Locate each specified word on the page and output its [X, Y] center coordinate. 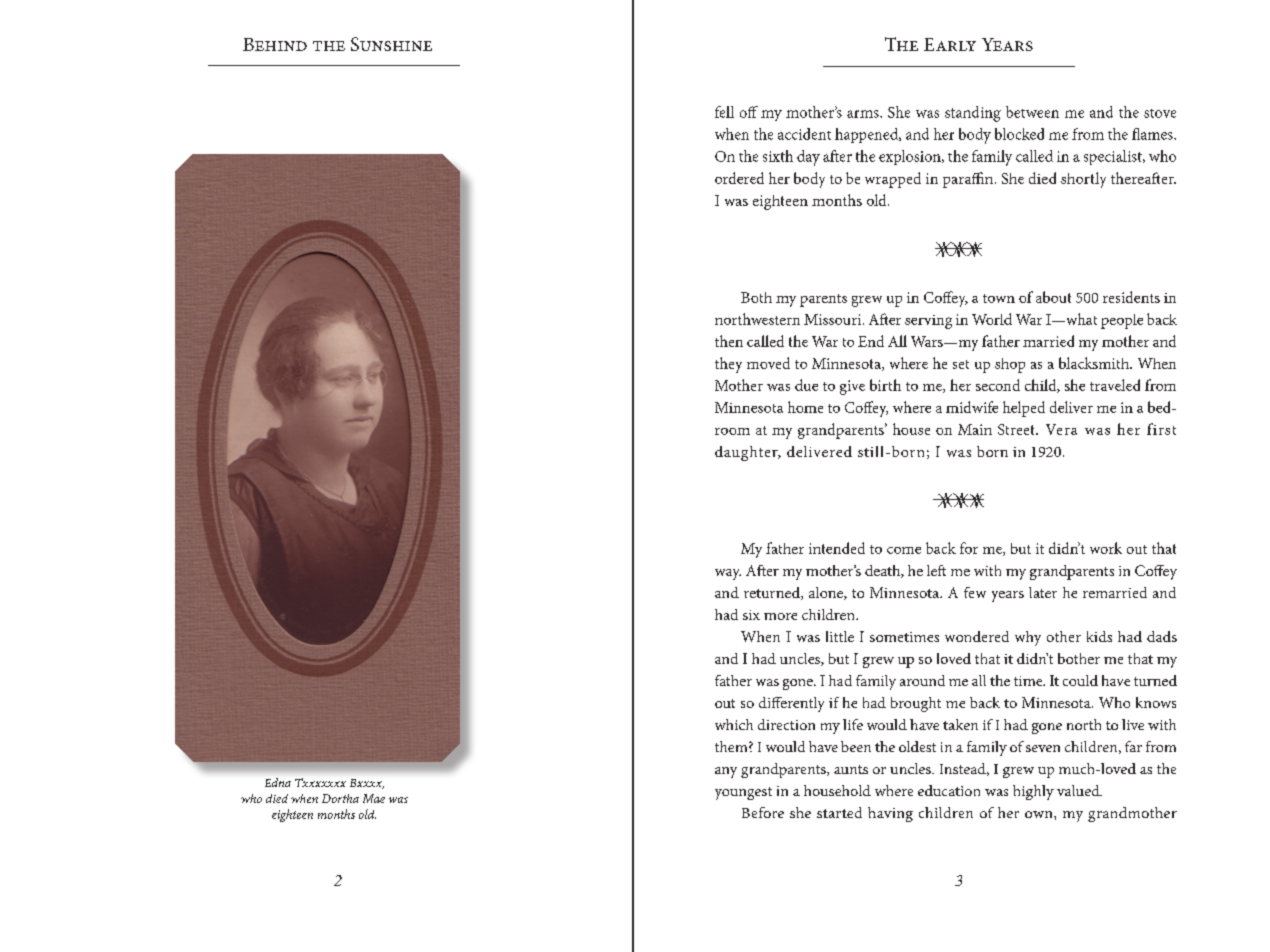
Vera [1061, 429]
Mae [374, 798]
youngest [743, 793]
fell [724, 112]
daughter [747, 453]
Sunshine [391, 44]
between [1032, 112]
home [805, 407]
